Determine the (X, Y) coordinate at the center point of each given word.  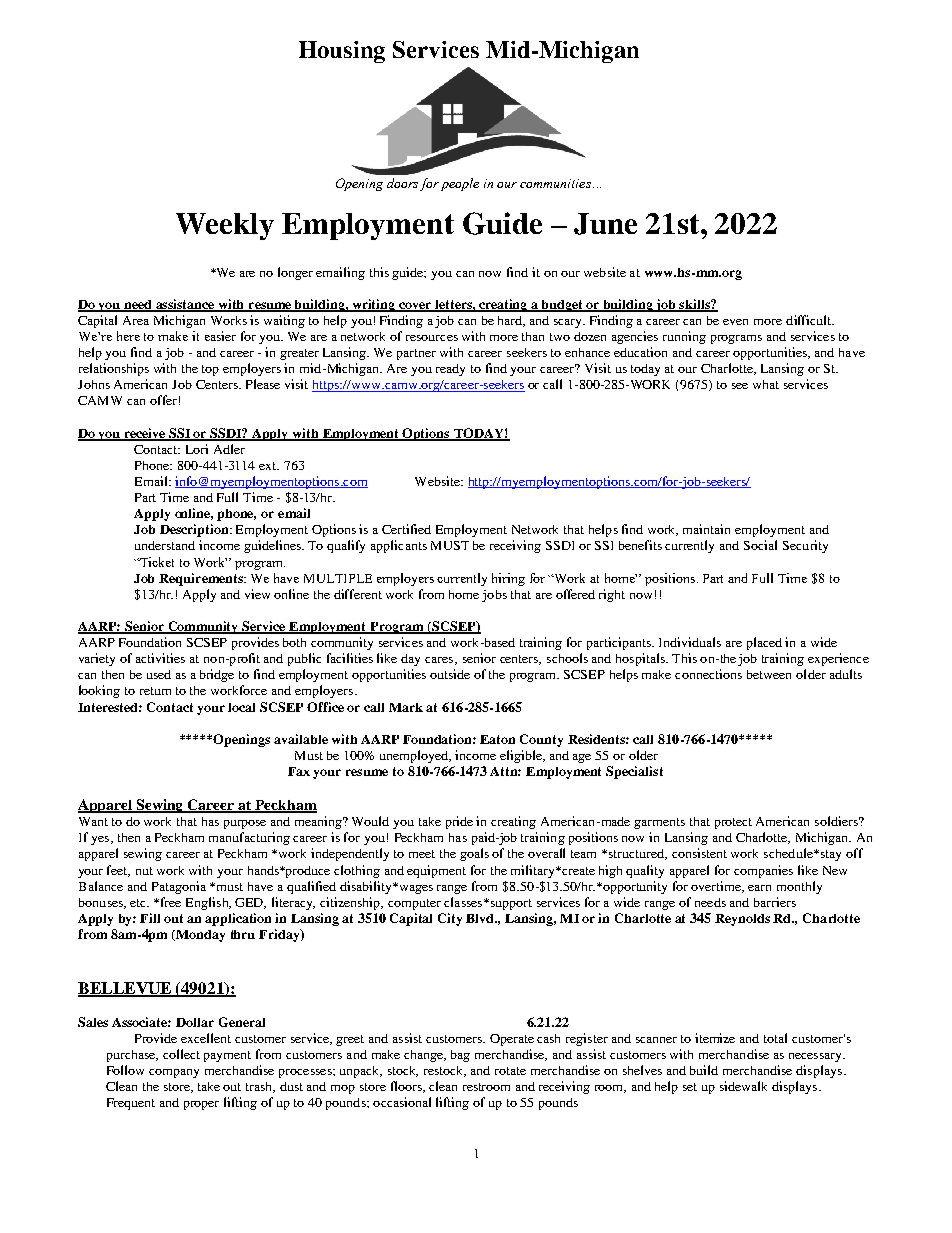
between (769, 674)
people (460, 184)
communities (555, 183)
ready (450, 370)
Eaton (497, 739)
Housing (342, 52)
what (766, 384)
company (174, 1073)
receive (145, 434)
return (155, 691)
